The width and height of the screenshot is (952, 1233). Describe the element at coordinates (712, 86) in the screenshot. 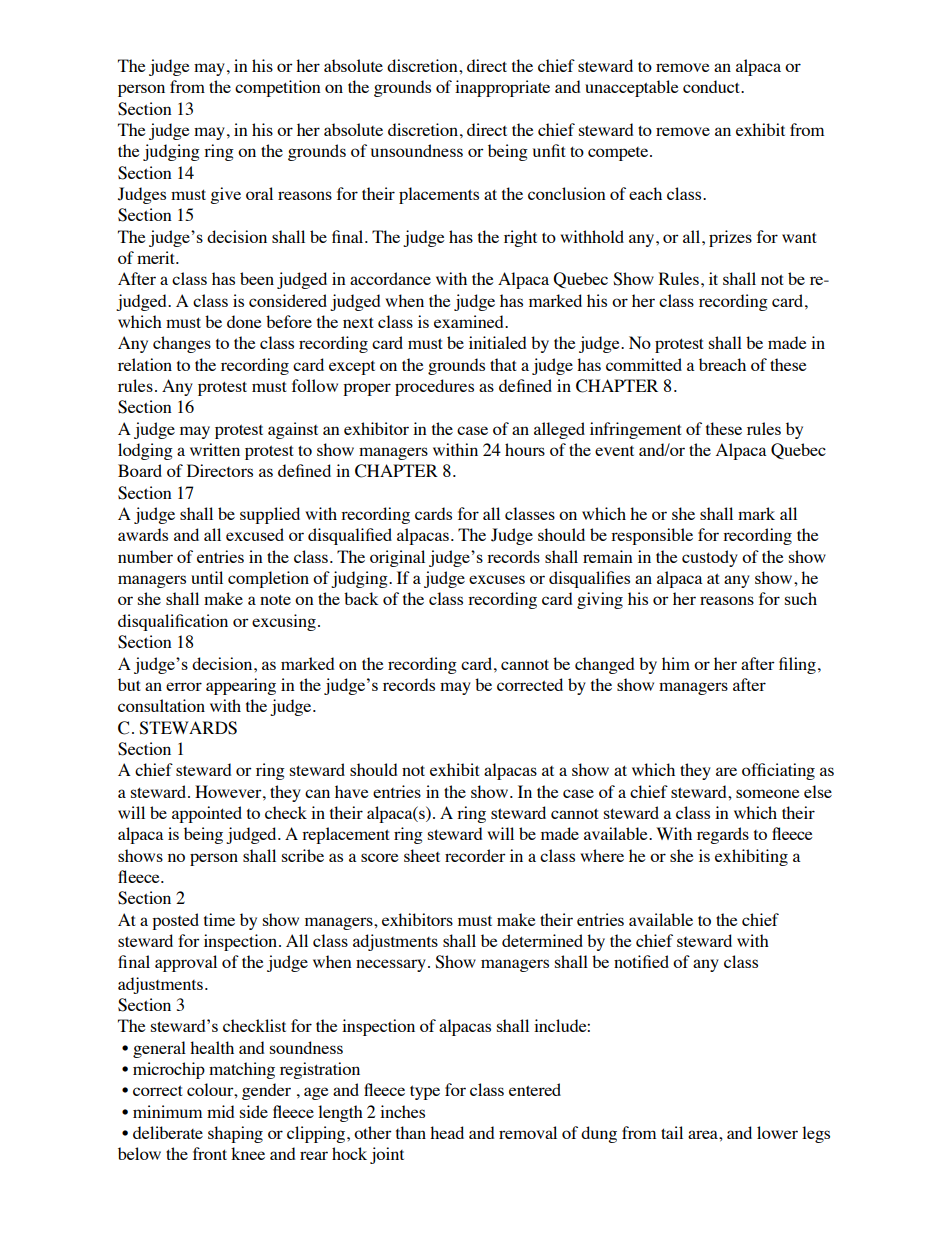

I see `conduct` at that location.
